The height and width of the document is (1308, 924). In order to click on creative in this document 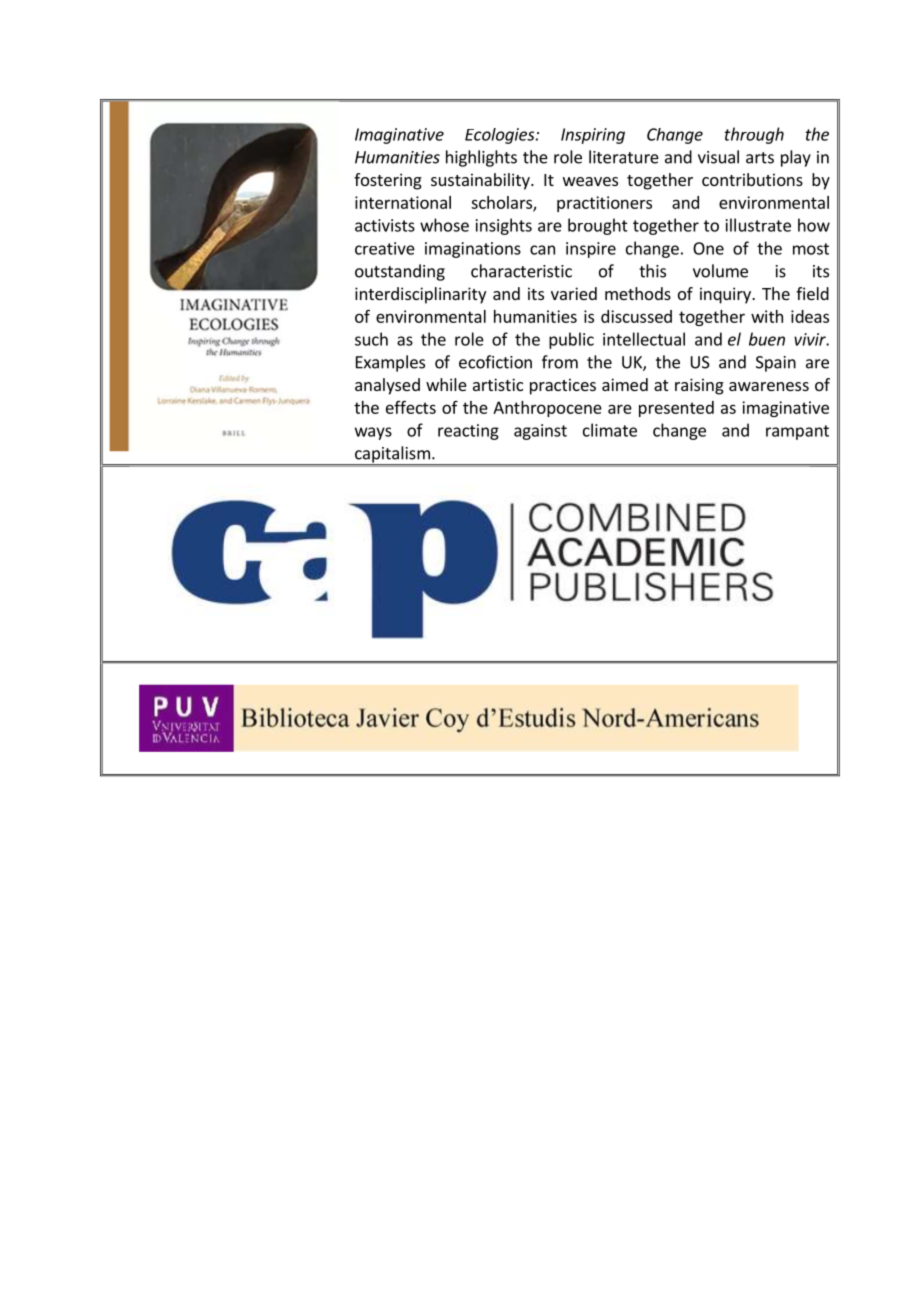, I will do `click(385, 248)`.
